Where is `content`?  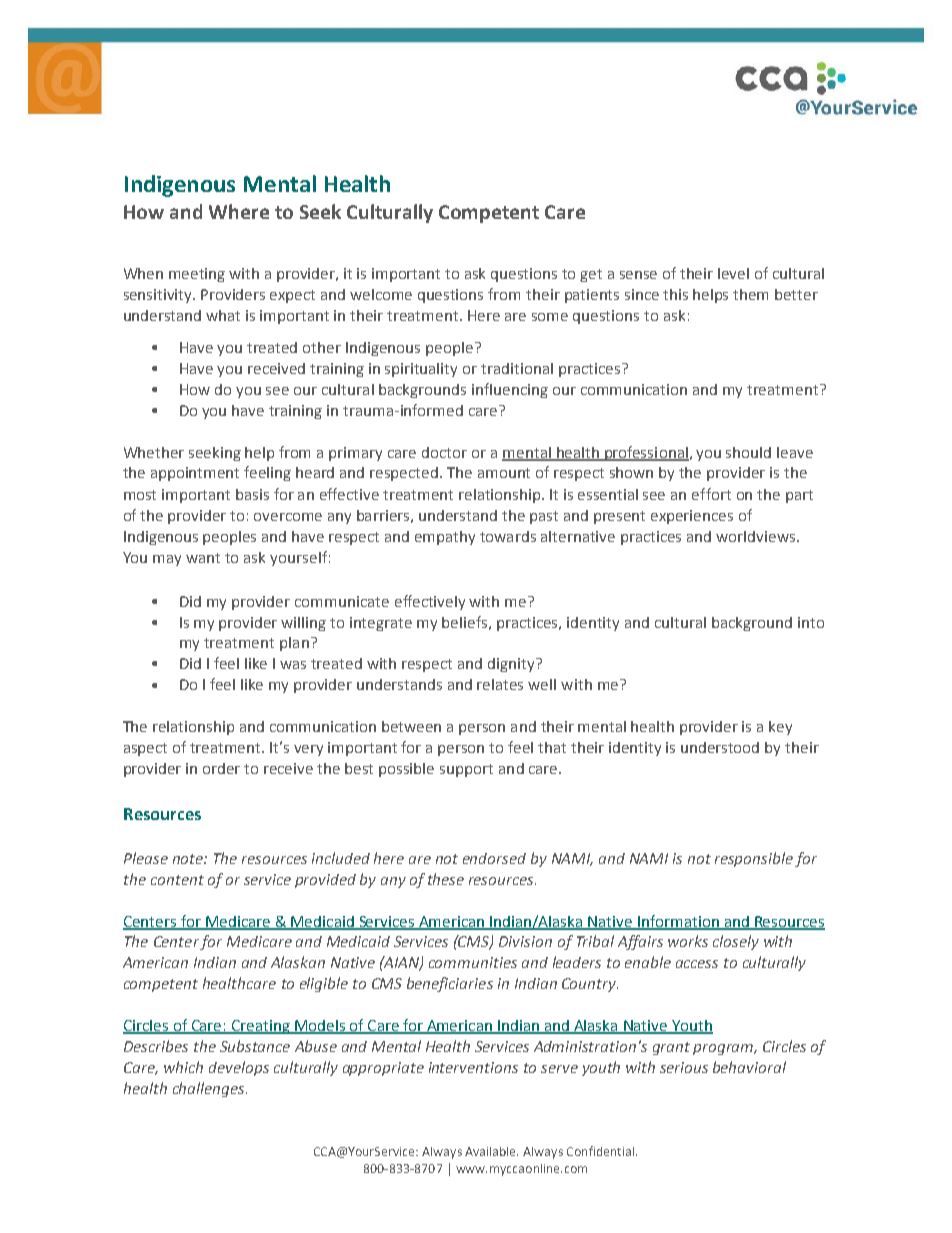
content is located at coordinates (177, 880).
